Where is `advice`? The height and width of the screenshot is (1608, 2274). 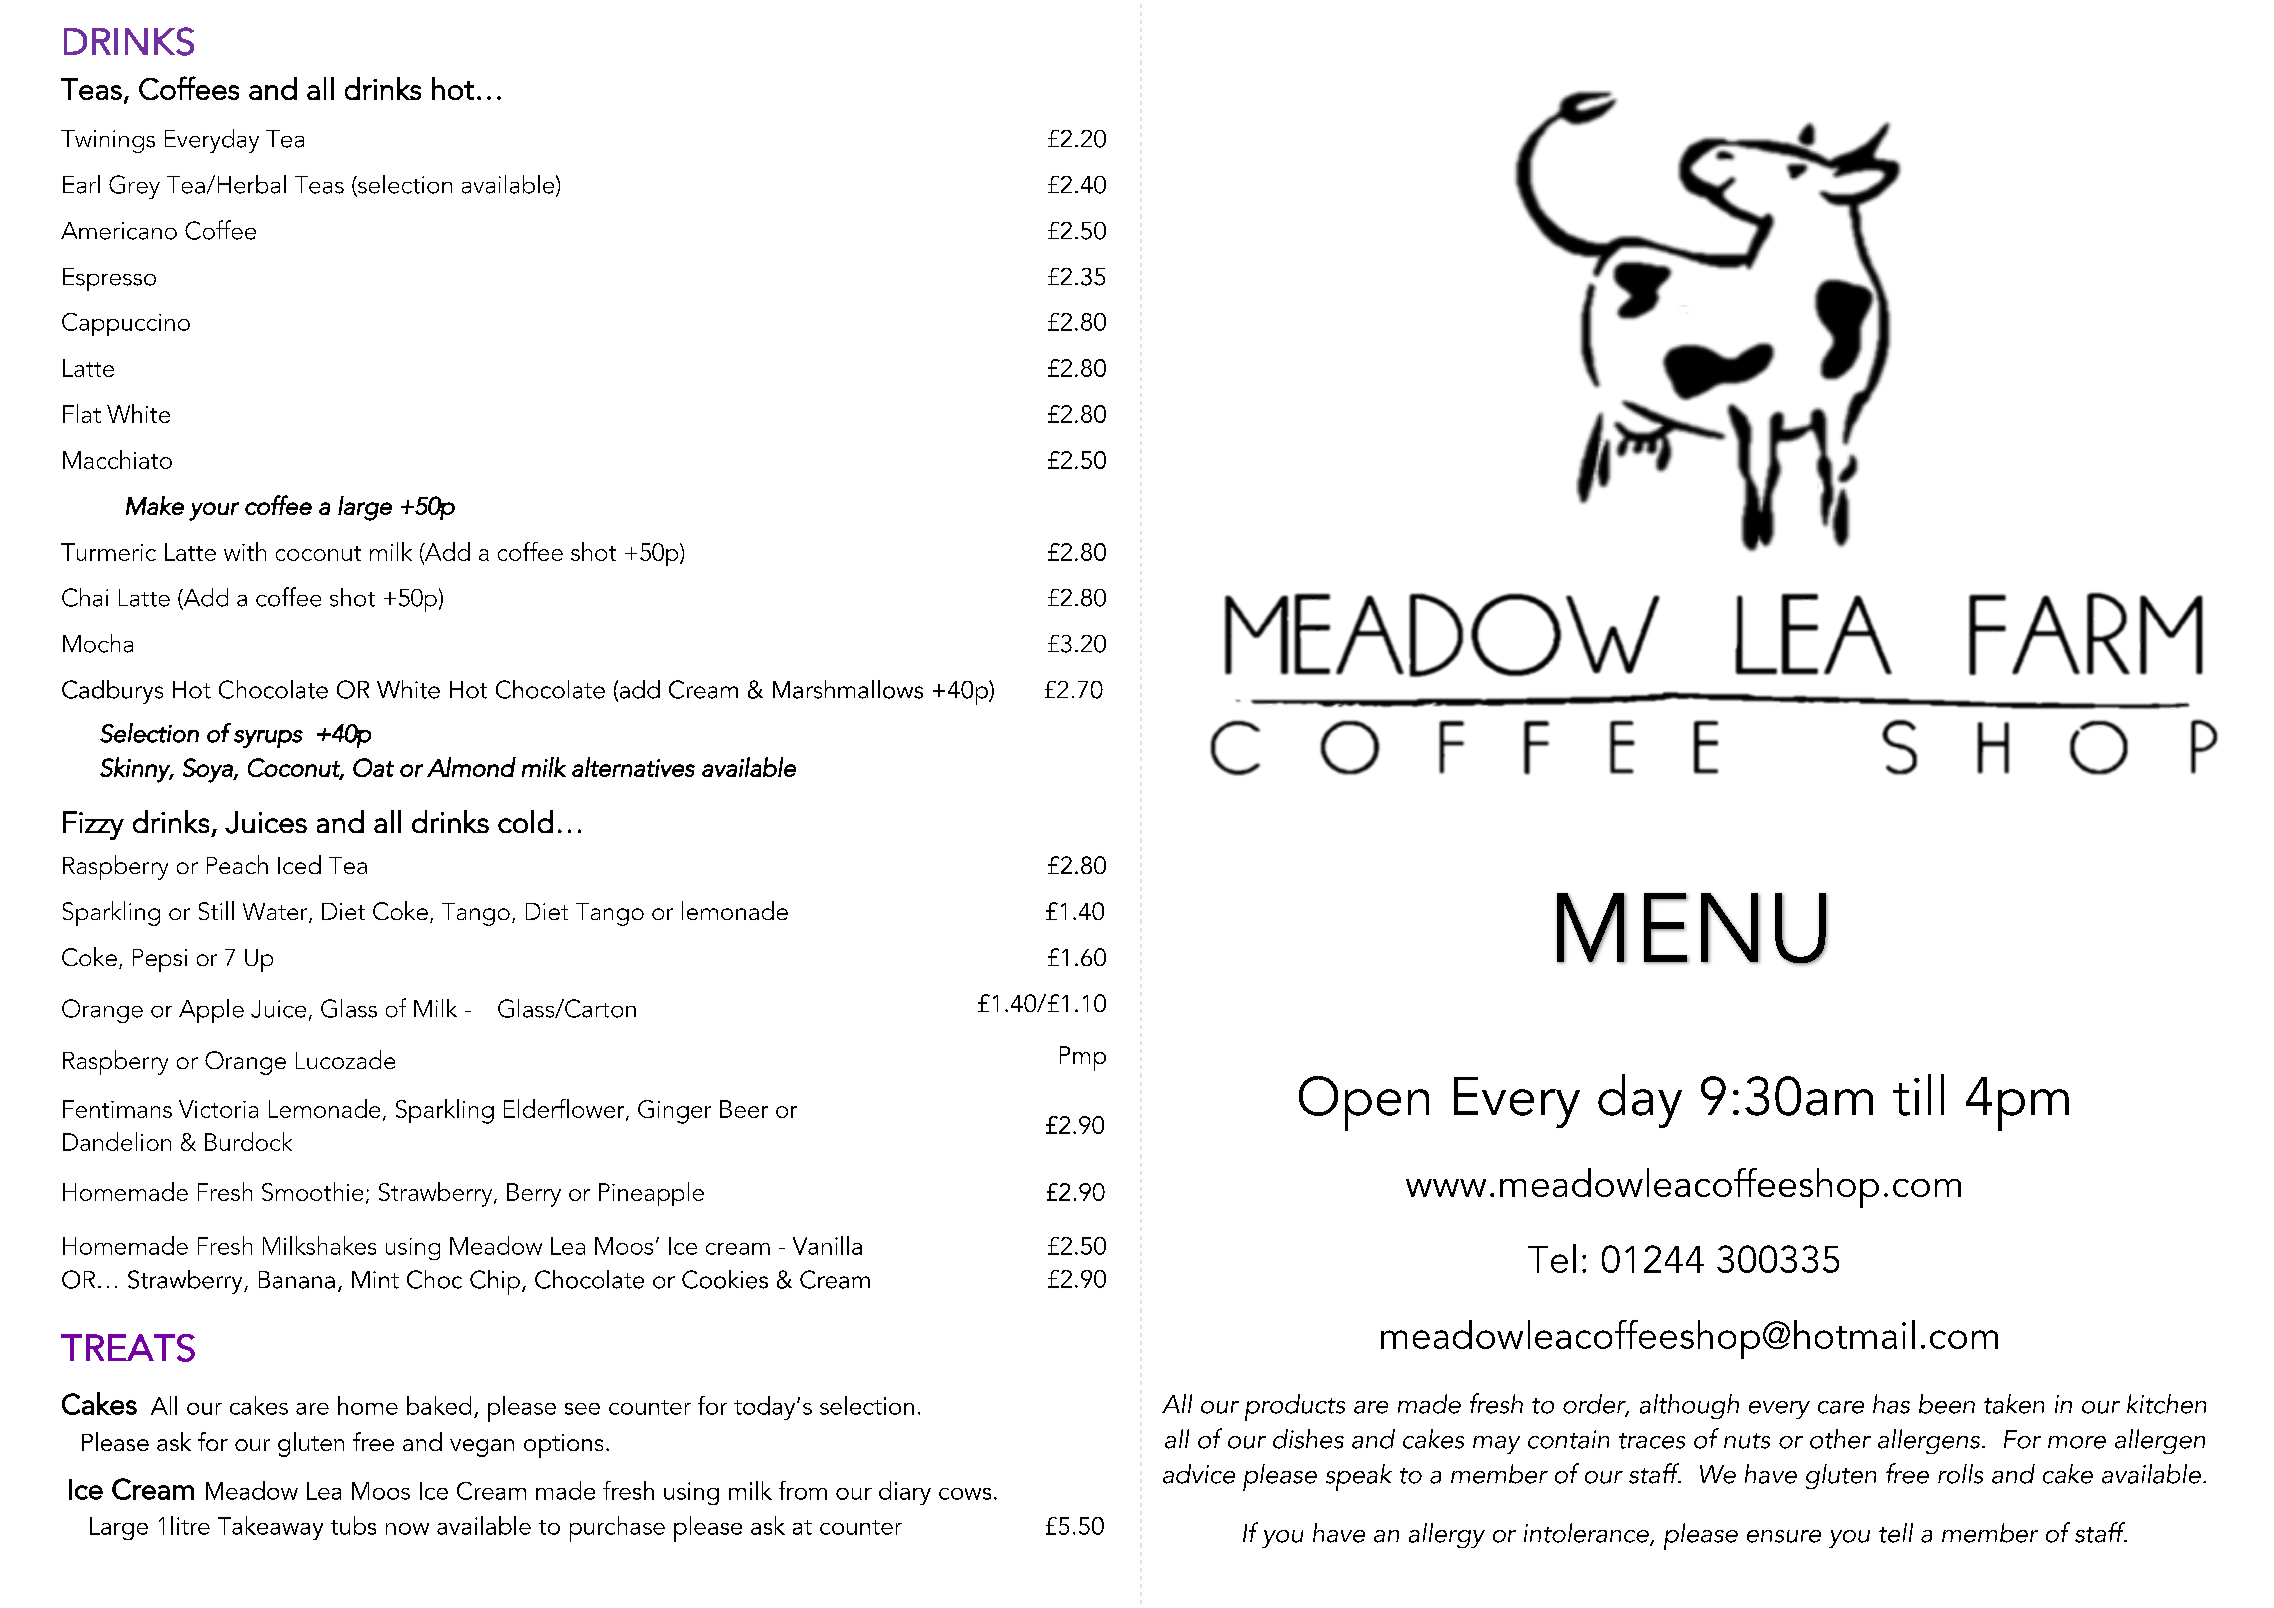 advice is located at coordinates (1199, 1474).
